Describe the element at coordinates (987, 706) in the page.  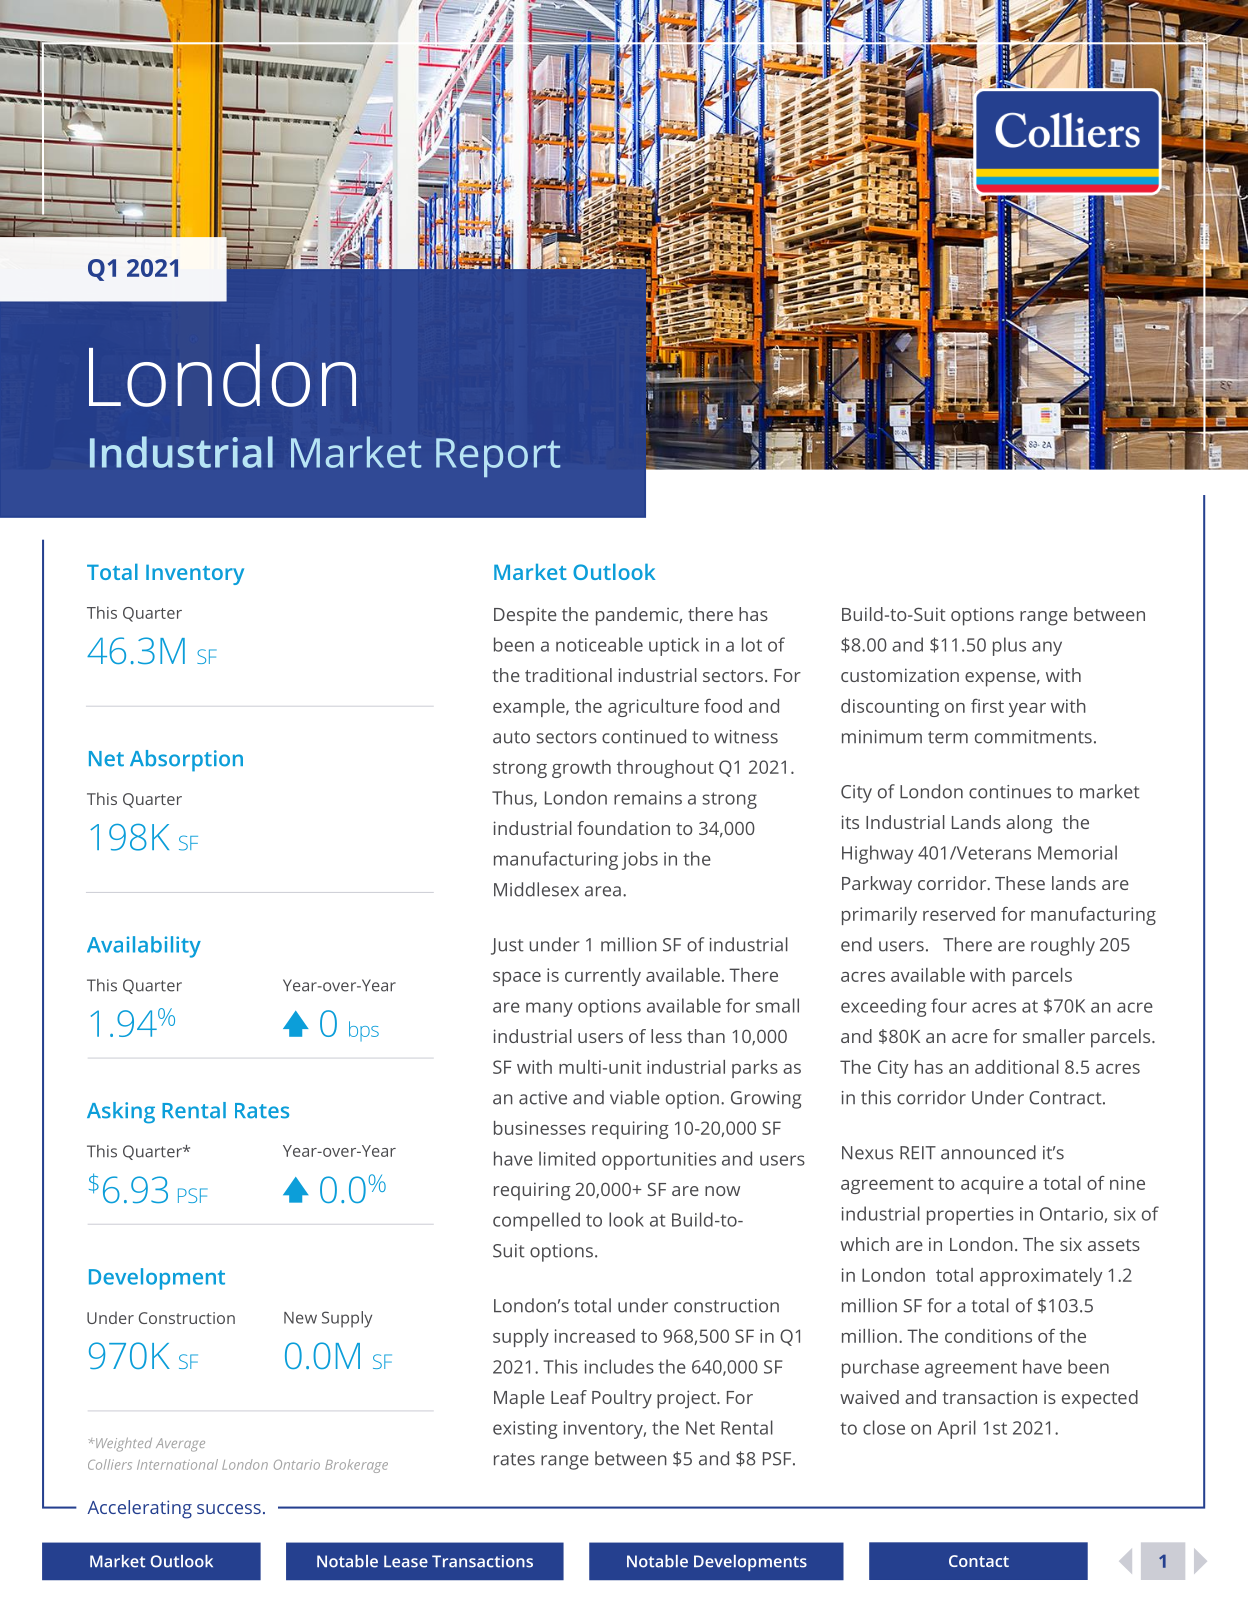
I see `first` at that location.
